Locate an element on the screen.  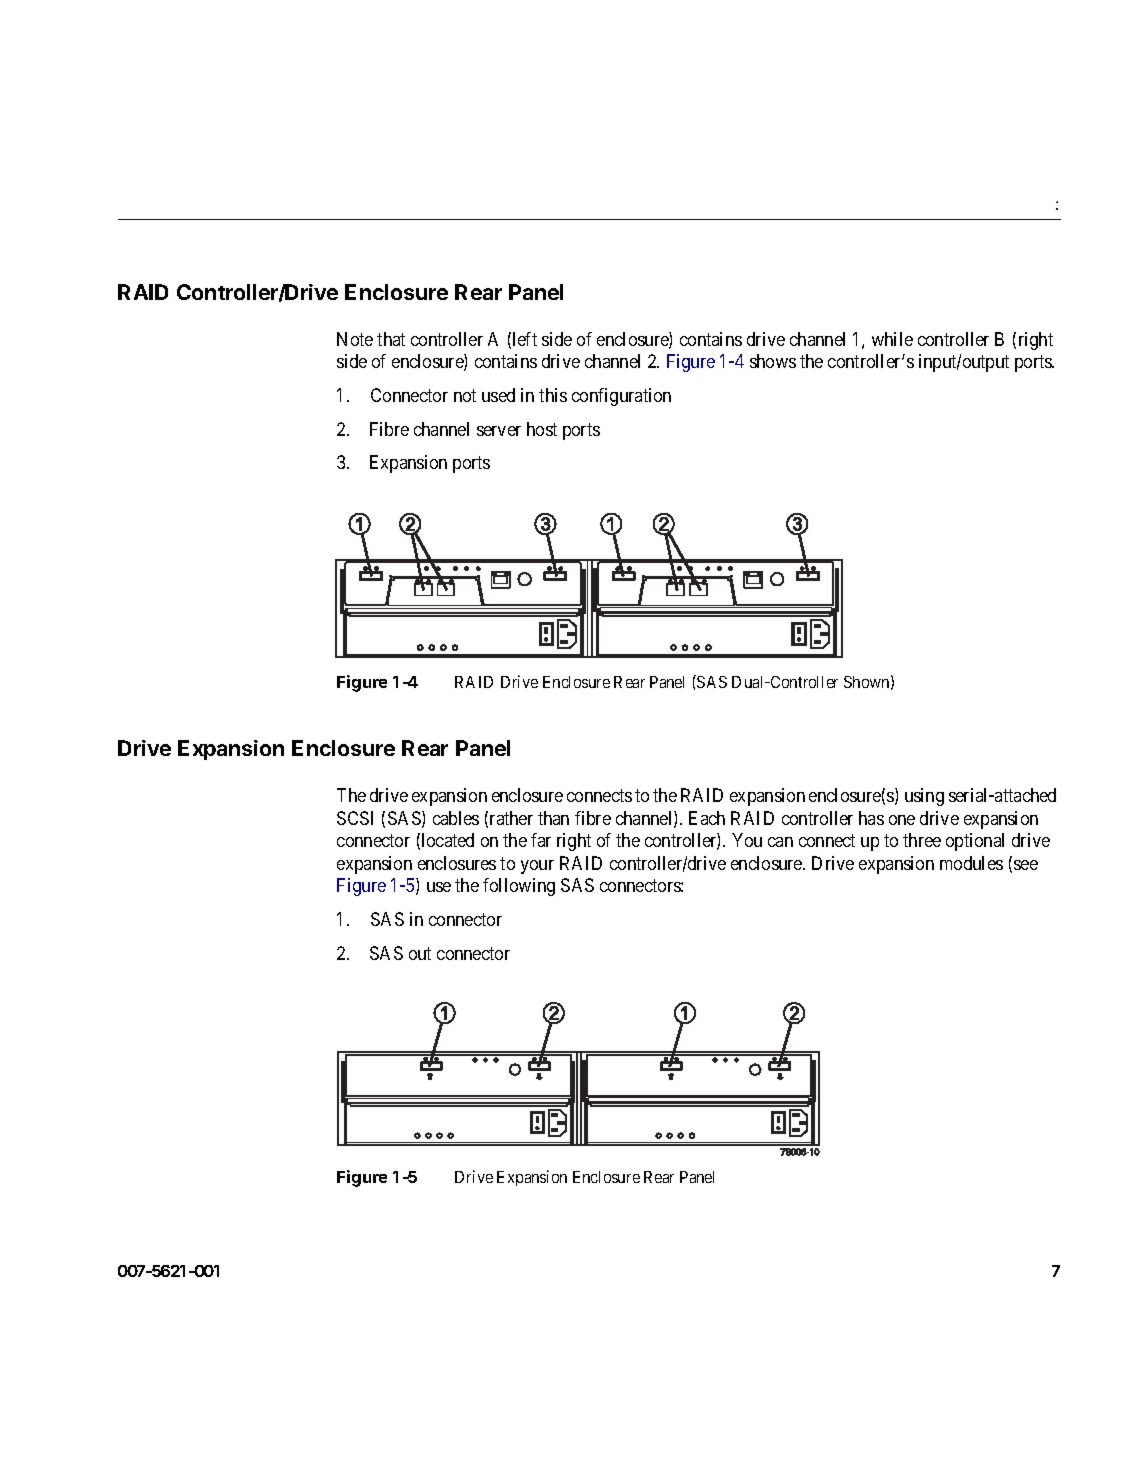
can is located at coordinates (780, 842).
